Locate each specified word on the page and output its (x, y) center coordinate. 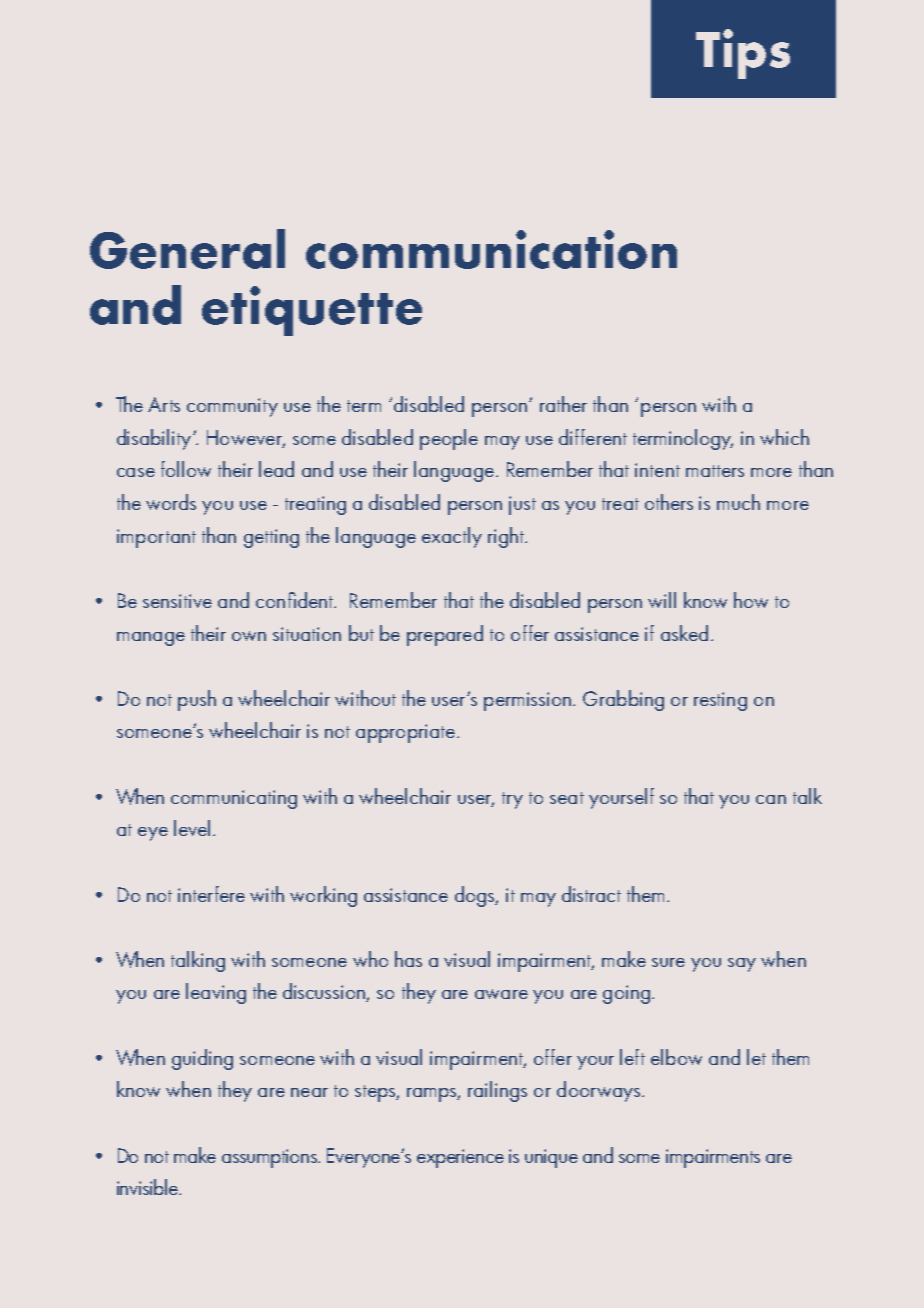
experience (460, 1158)
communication (491, 249)
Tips (743, 54)
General (187, 249)
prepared (445, 635)
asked (684, 633)
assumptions (271, 1158)
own (249, 636)
